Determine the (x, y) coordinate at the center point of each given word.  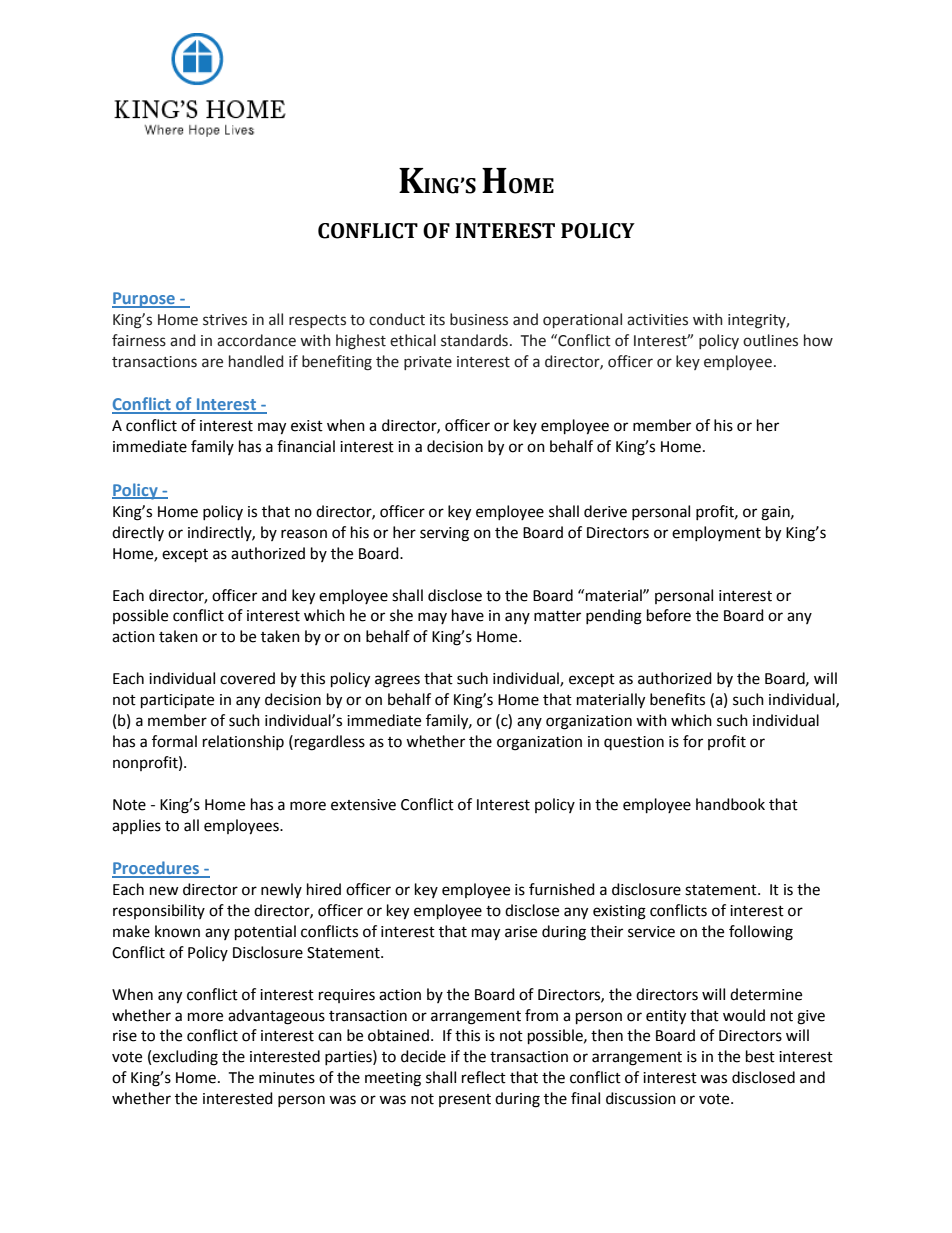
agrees (397, 681)
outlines (770, 340)
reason (304, 534)
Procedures (156, 869)
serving (444, 534)
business (479, 319)
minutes (287, 1078)
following (761, 933)
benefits (677, 699)
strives (225, 320)
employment (716, 533)
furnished (562, 889)
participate (177, 701)
